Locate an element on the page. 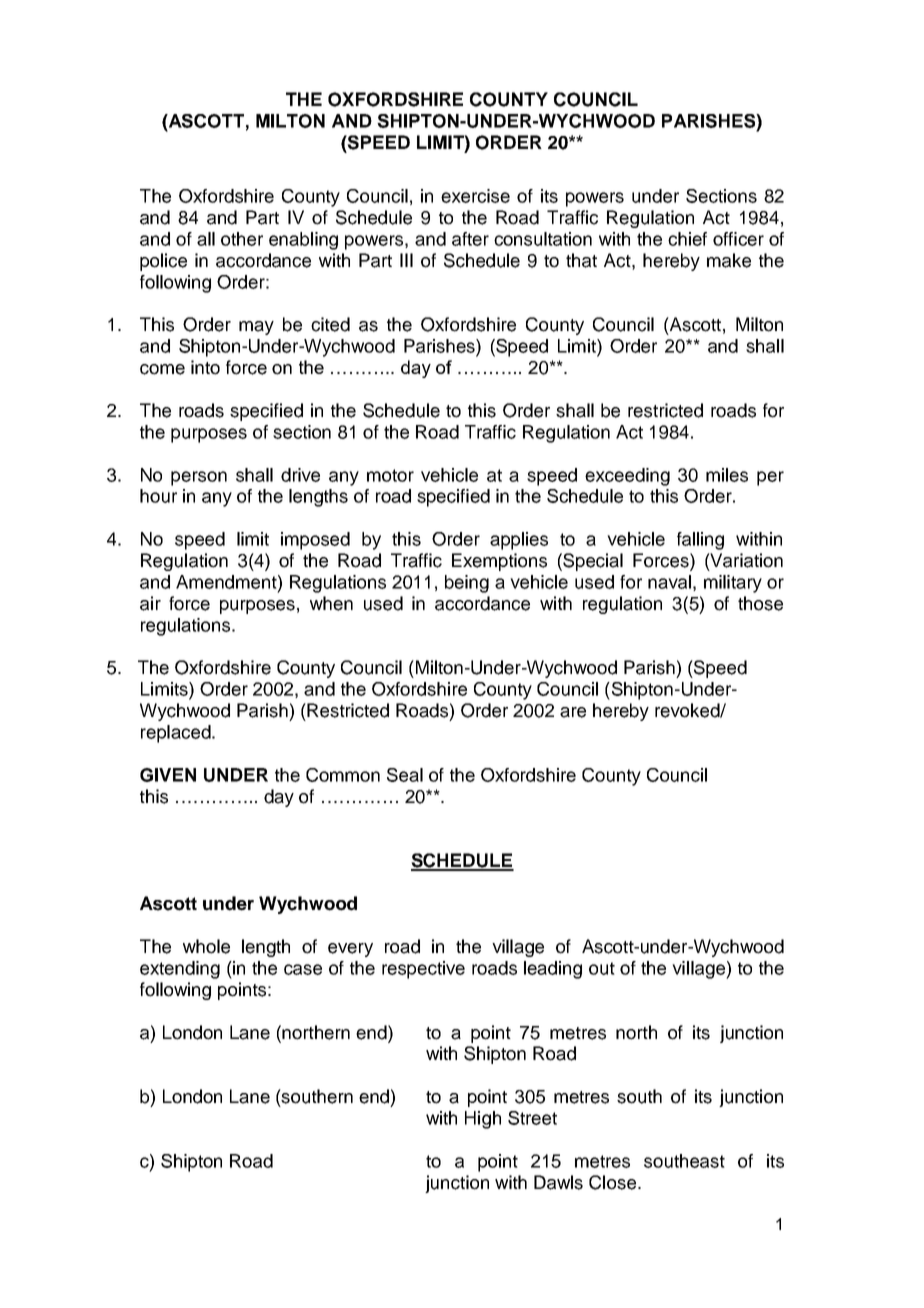 The height and width of the page is (1308, 924). Seal is located at coordinates (405, 775).
